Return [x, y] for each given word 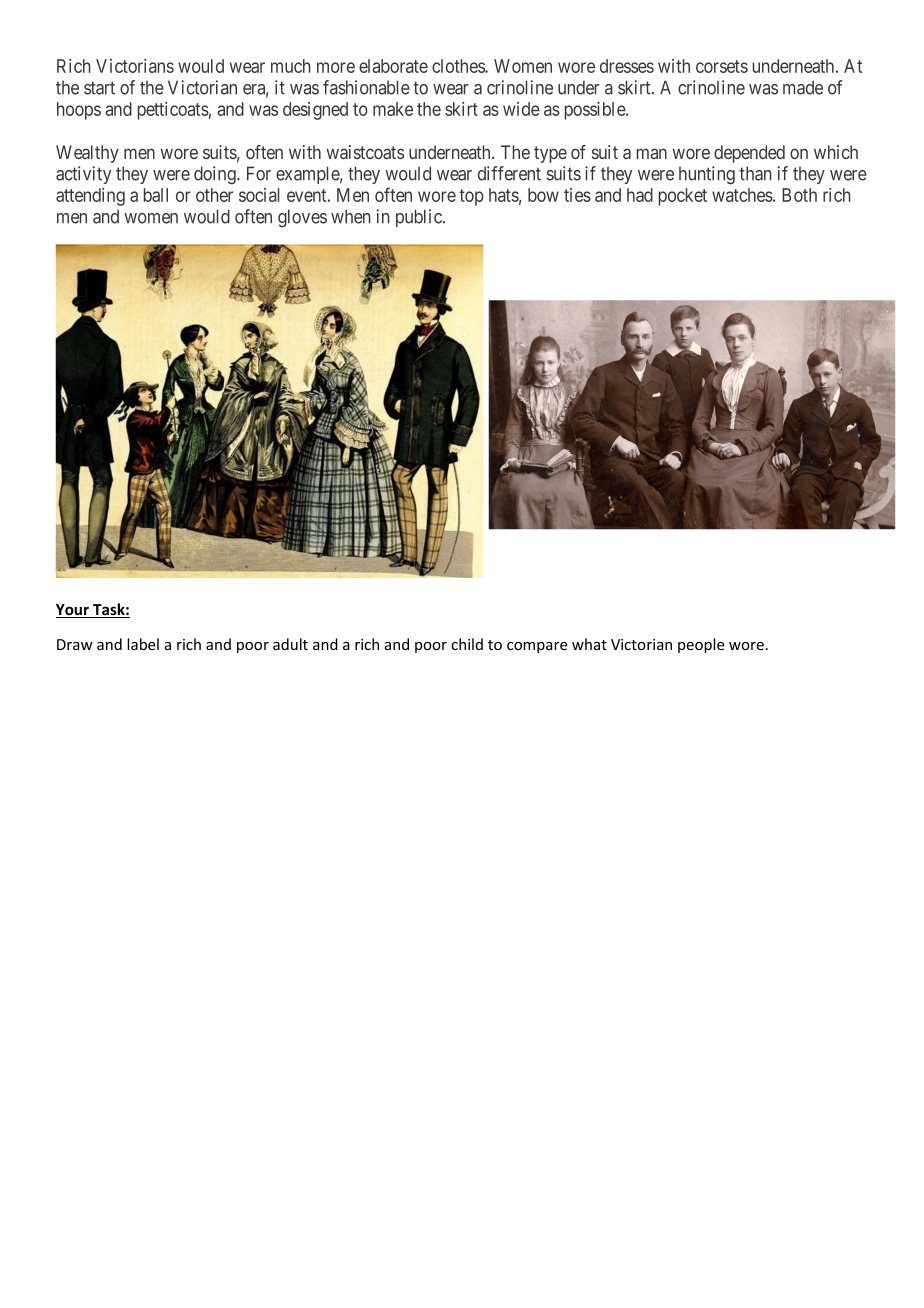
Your [73, 611]
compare [537, 647]
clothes [459, 66]
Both [799, 195]
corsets [722, 66]
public [420, 218]
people [701, 645]
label [143, 644]
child [467, 644]
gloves [302, 218]
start [99, 88]
